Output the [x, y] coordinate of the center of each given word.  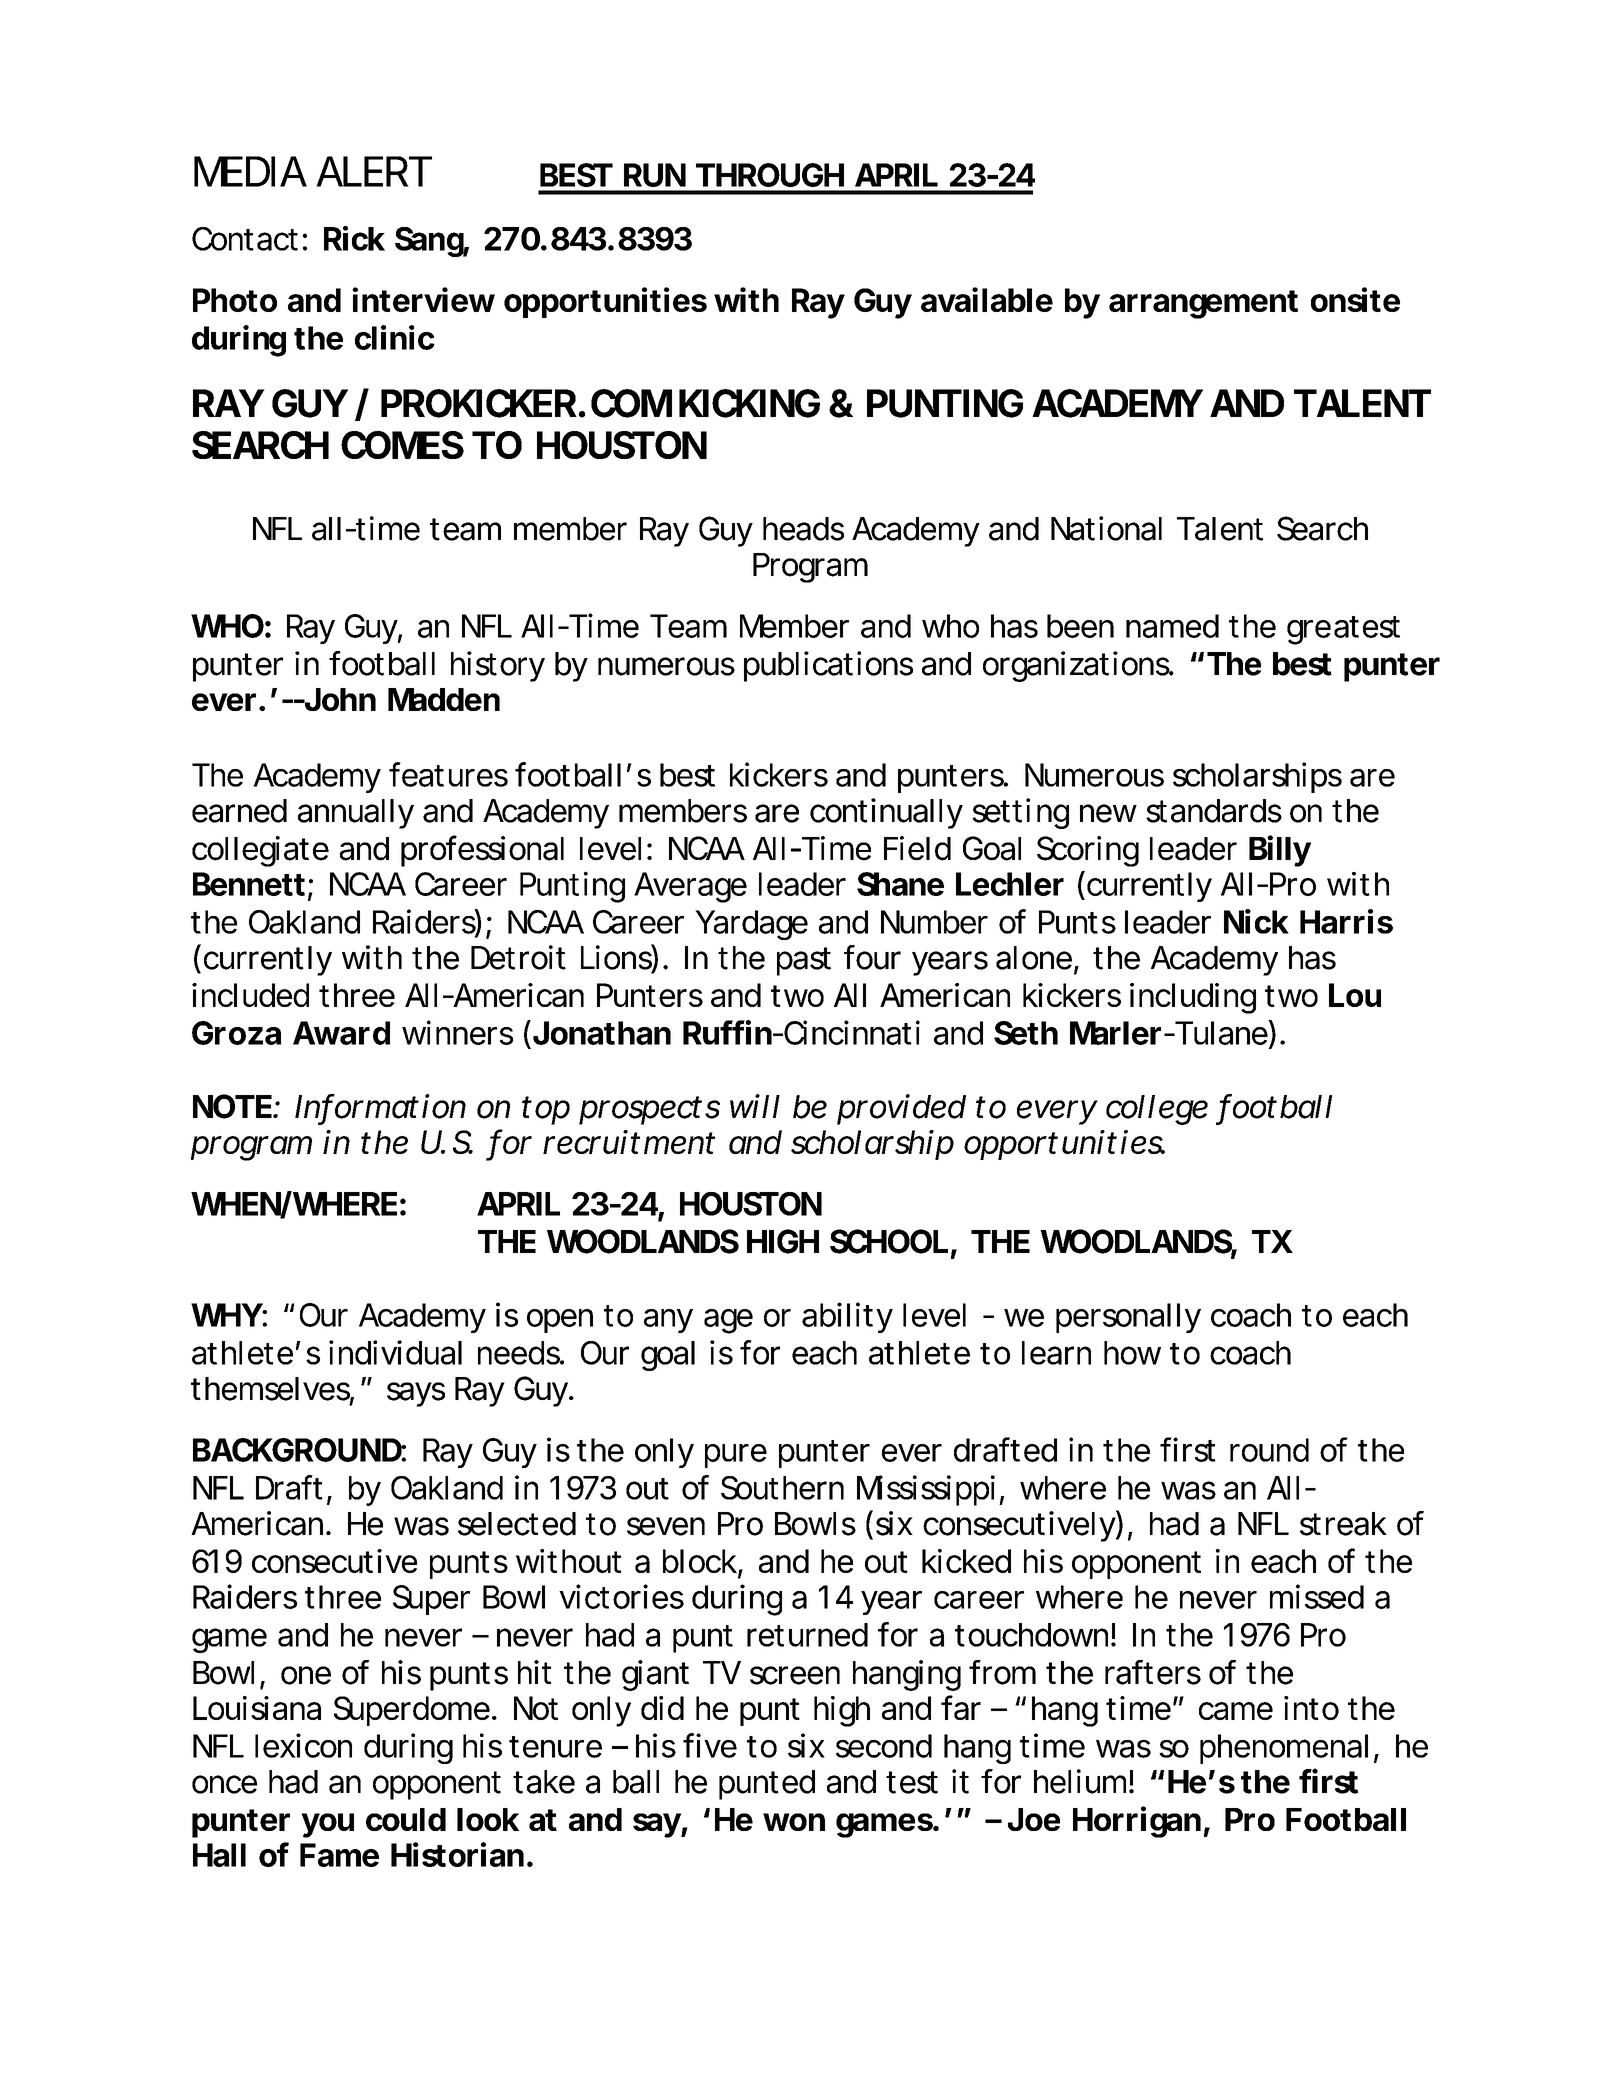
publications [828, 666]
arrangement [1203, 304]
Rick [354, 238]
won [794, 1822]
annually [356, 814]
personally [1128, 1318]
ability [847, 1317]
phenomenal [1284, 1749]
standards [1214, 811]
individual [395, 1352]
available [987, 299]
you [327, 1825]
